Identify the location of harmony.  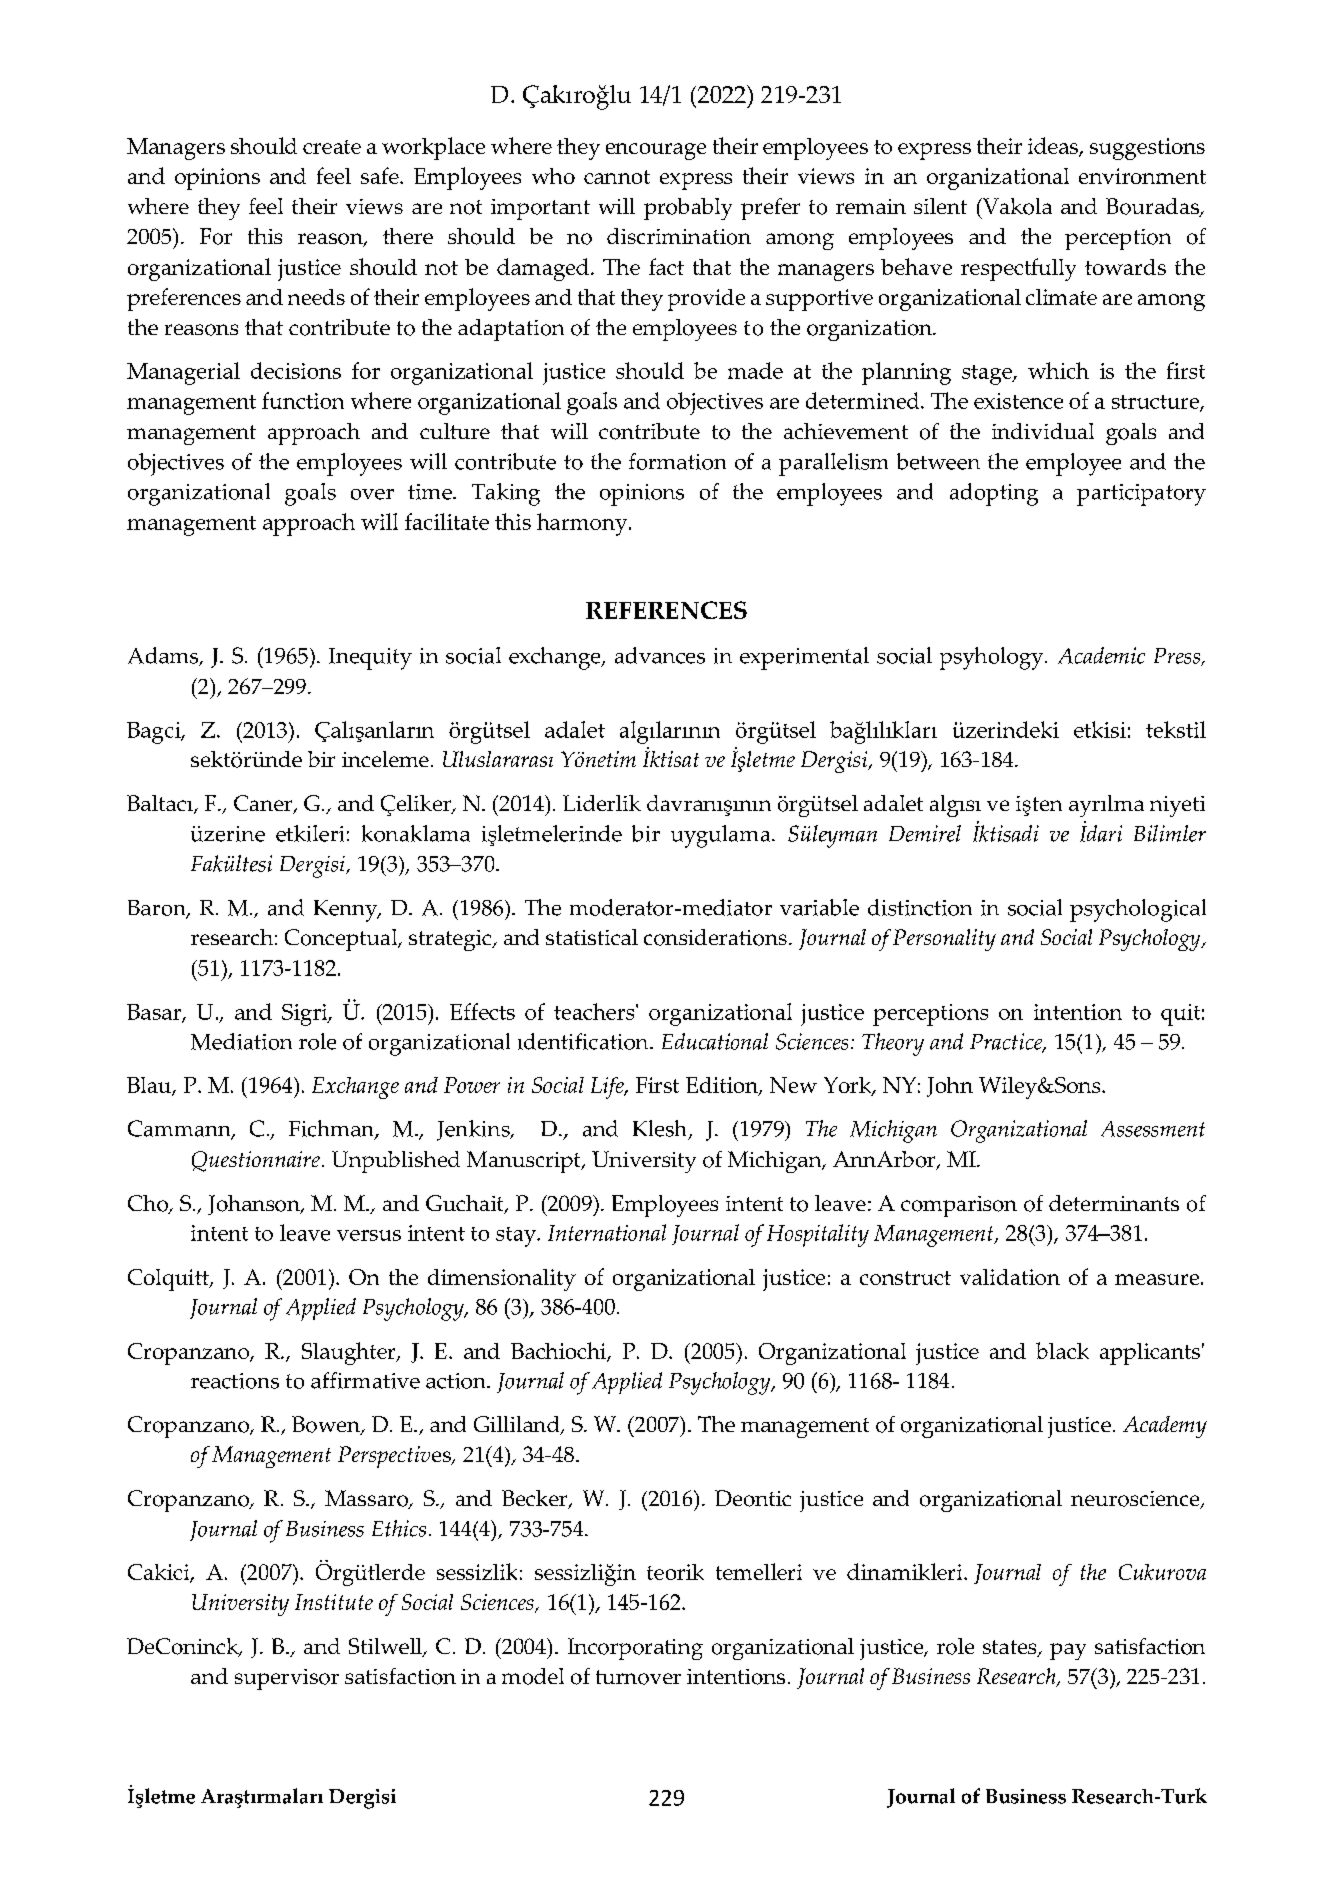
(583, 524).
